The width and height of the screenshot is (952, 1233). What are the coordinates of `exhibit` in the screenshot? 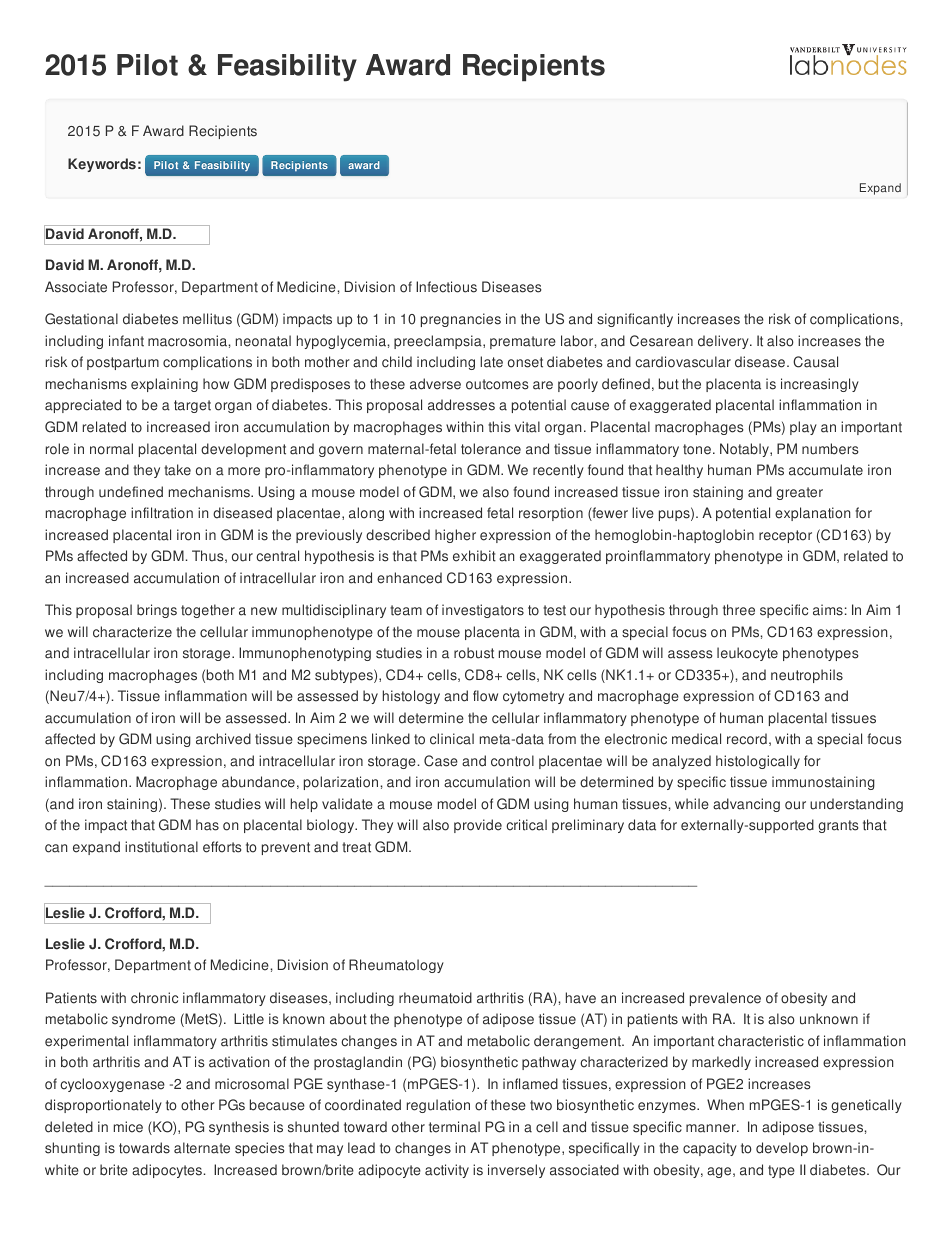 It's located at (474, 556).
